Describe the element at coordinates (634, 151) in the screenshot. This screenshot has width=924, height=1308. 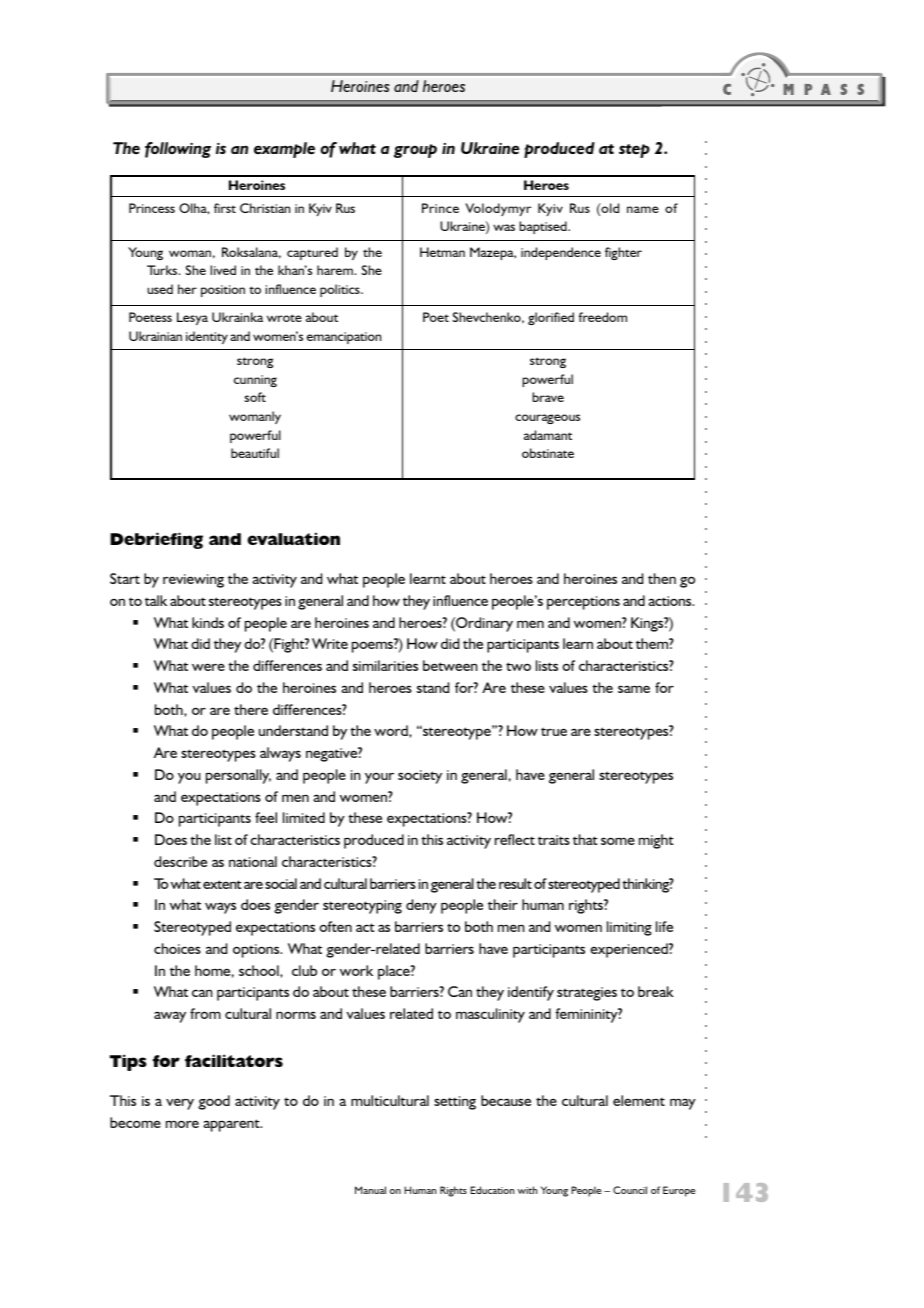
I see `step` at that location.
